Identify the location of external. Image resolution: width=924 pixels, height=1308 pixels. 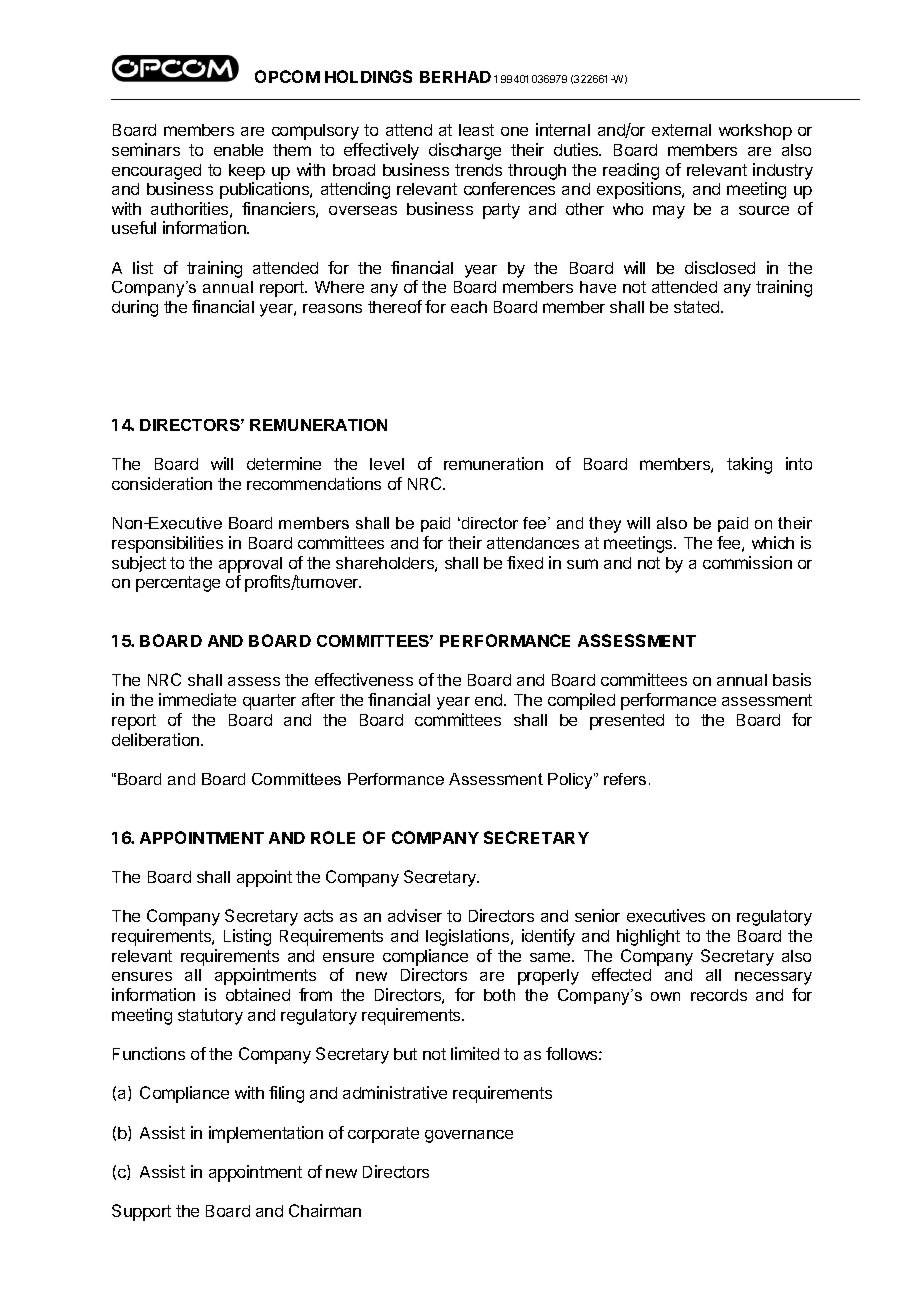
(681, 130).
